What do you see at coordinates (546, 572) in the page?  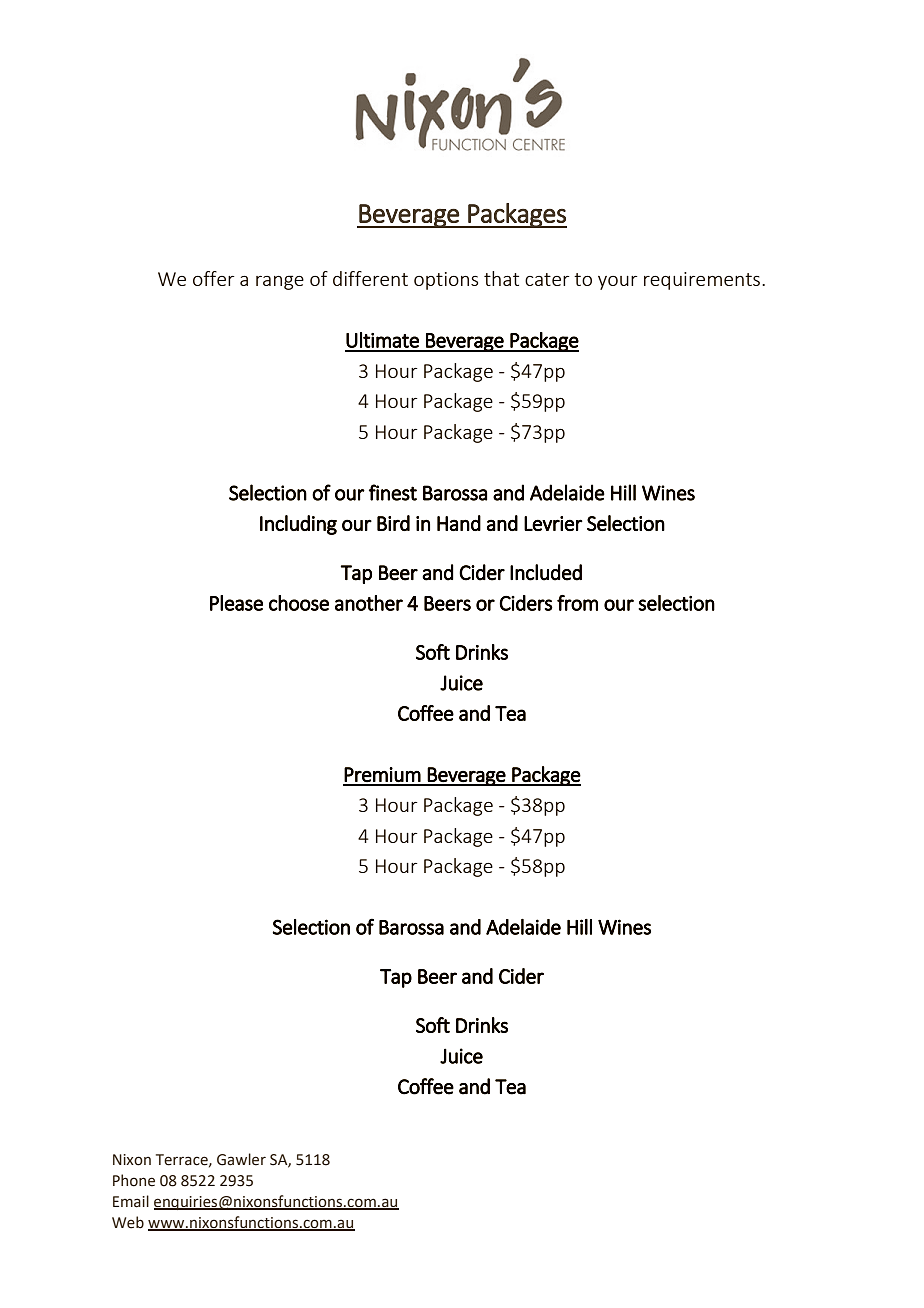 I see `Included` at bounding box center [546, 572].
